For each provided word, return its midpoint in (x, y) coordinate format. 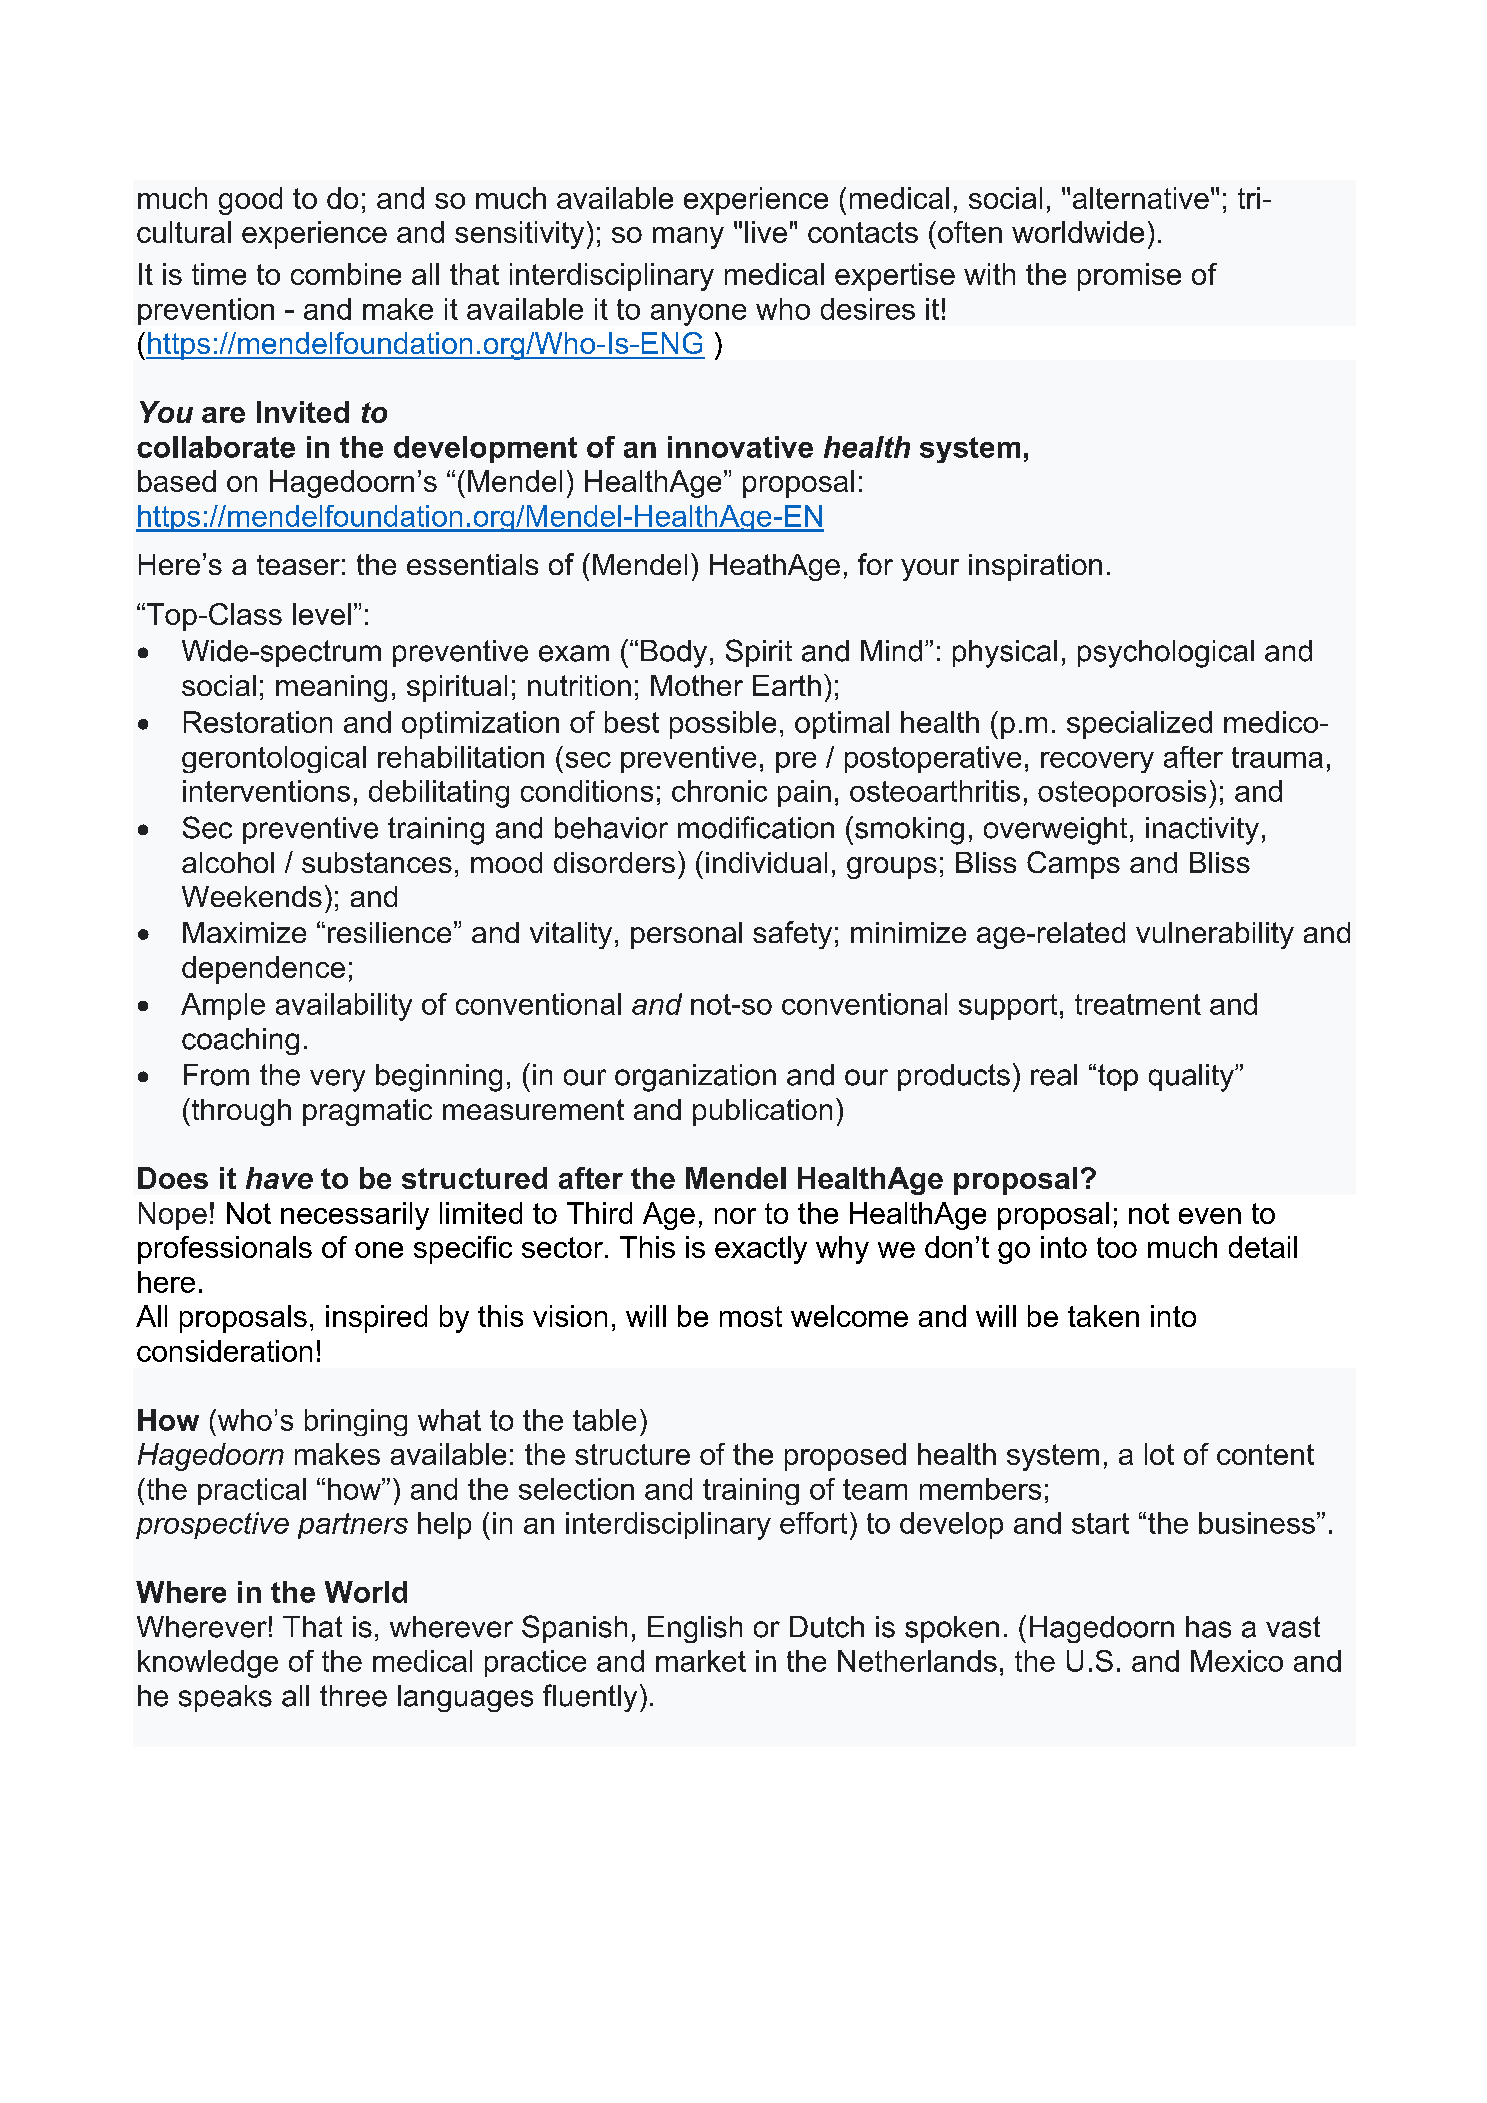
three (353, 1696)
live (766, 232)
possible (723, 725)
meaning (331, 688)
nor (735, 1216)
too (1117, 1247)
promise (1129, 277)
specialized (1139, 725)
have (279, 1178)
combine (346, 274)
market (701, 1661)
